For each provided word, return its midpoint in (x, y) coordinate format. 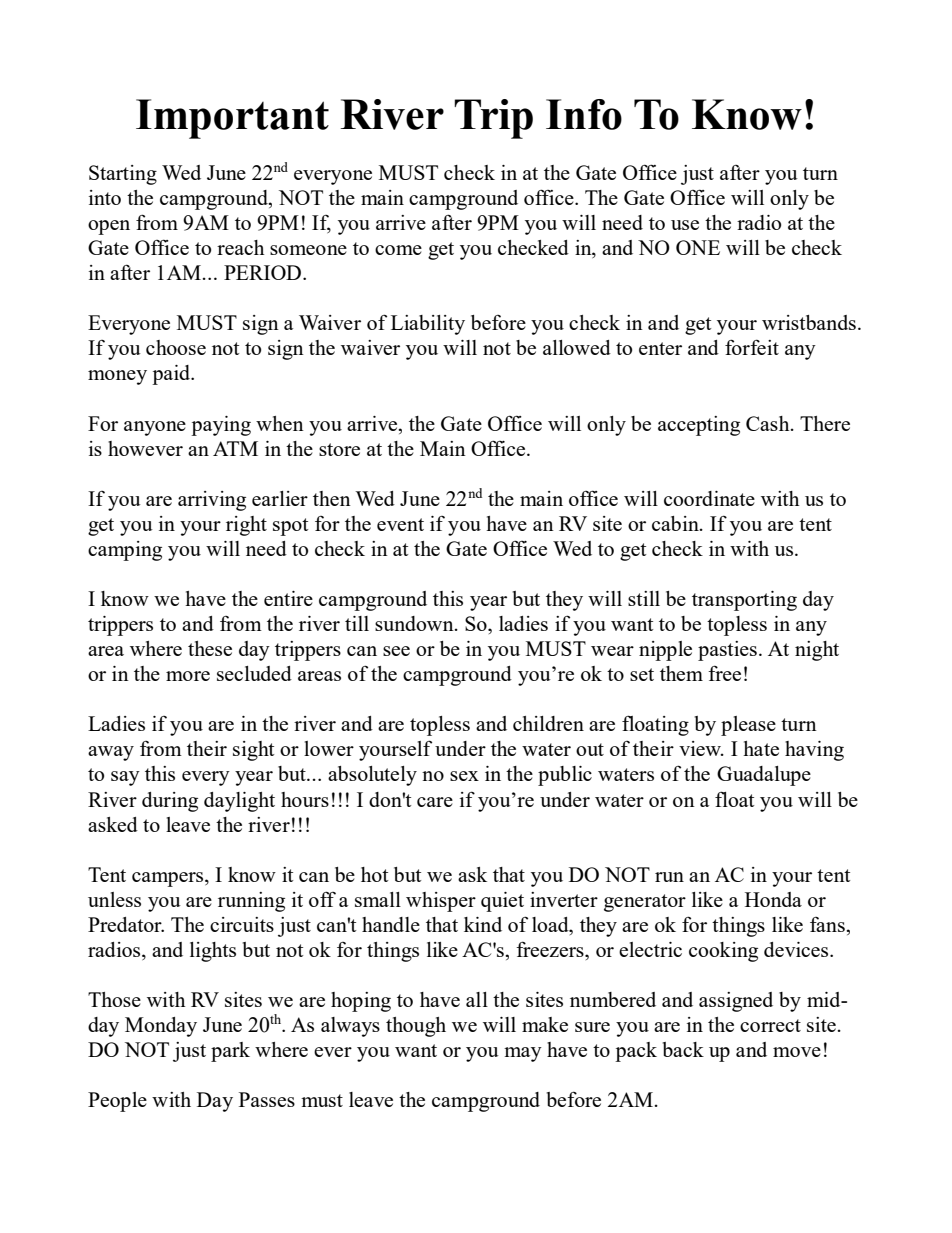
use (685, 225)
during (170, 802)
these (210, 648)
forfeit (752, 347)
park (230, 1052)
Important (232, 119)
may (523, 1054)
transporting (744, 601)
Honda (773, 899)
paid (172, 375)
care (435, 802)
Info (584, 114)
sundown (415, 623)
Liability (428, 325)
